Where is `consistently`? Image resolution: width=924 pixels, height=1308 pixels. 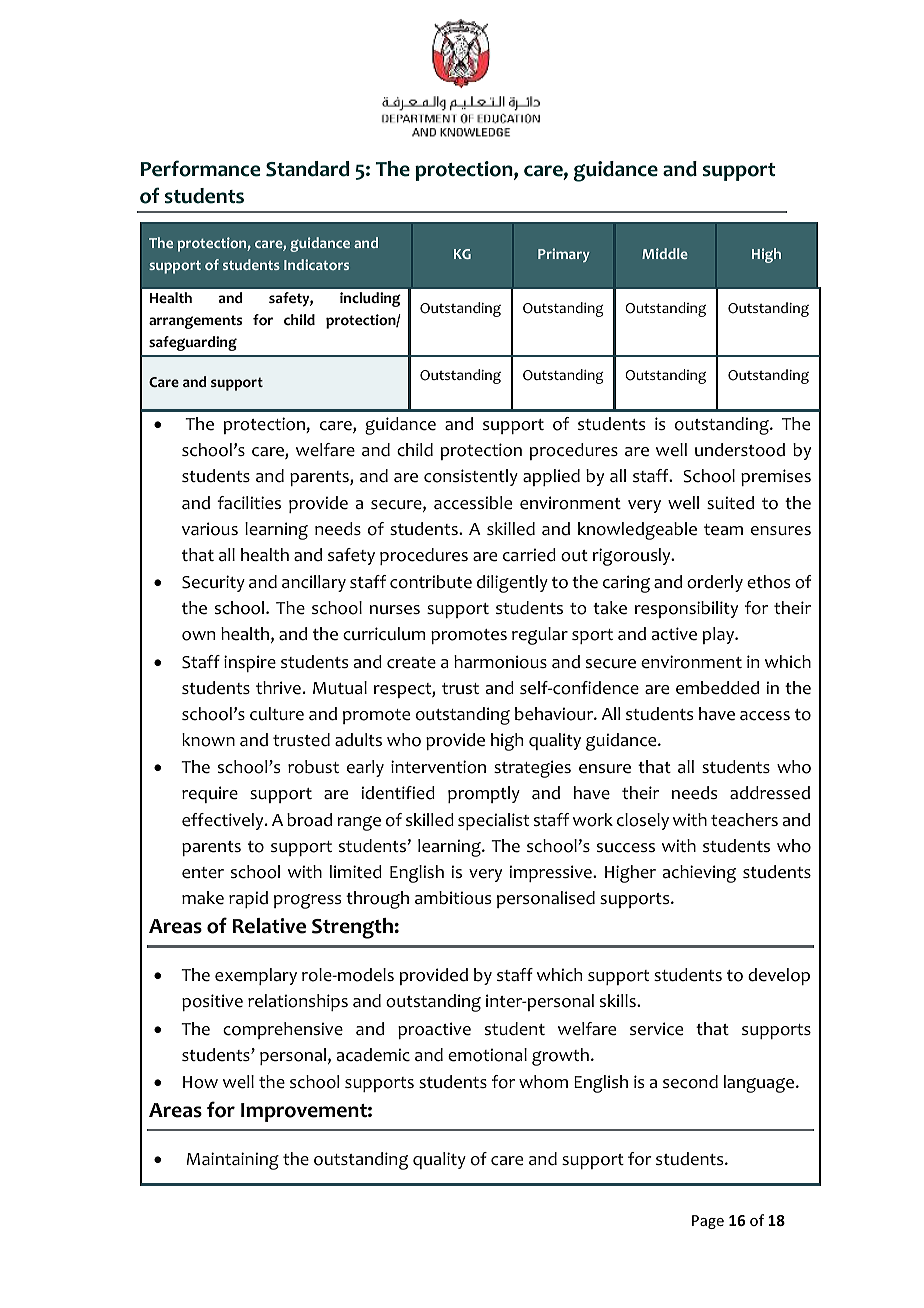
consistently is located at coordinates (471, 477).
